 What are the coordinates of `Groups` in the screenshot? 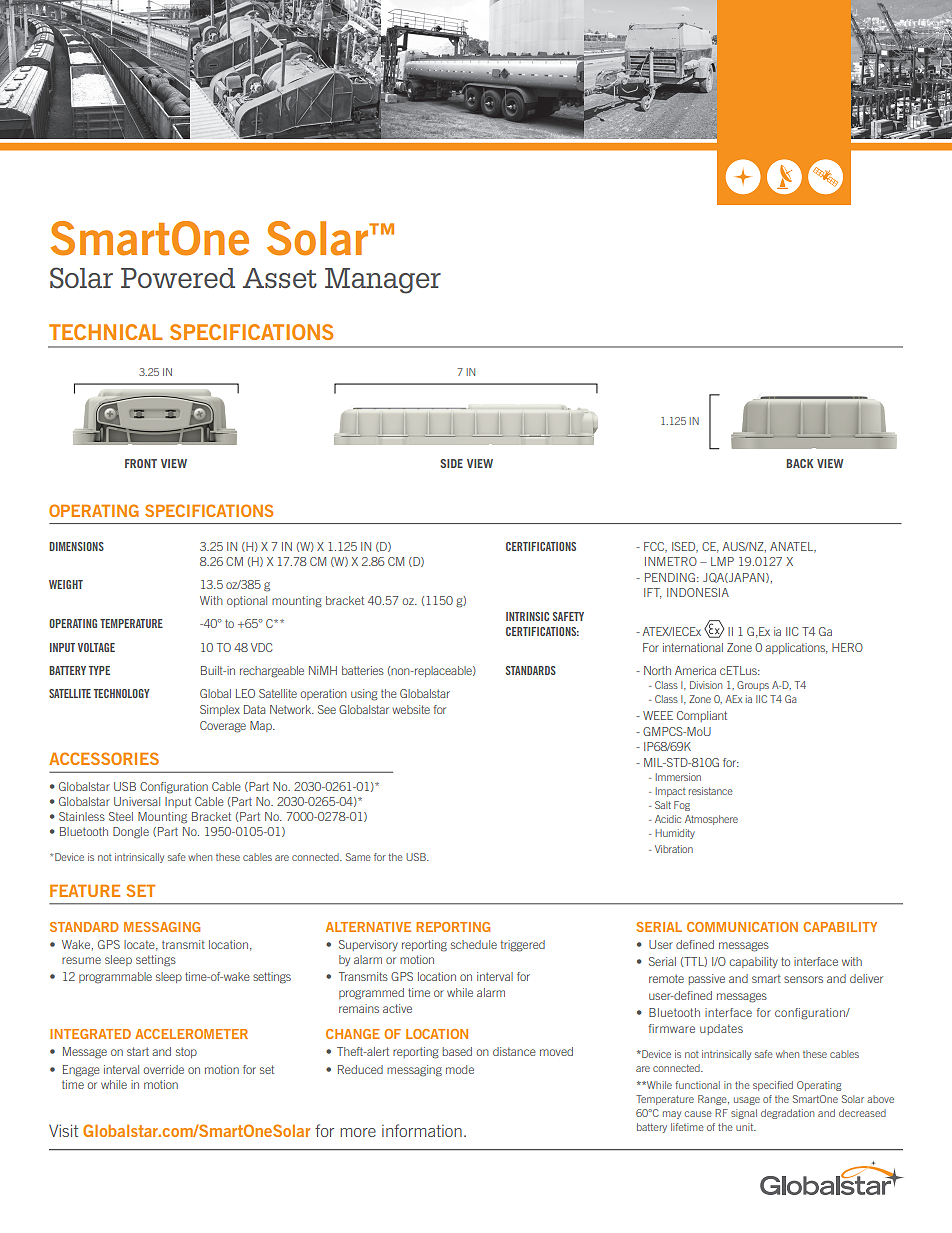 It's located at (753, 686).
